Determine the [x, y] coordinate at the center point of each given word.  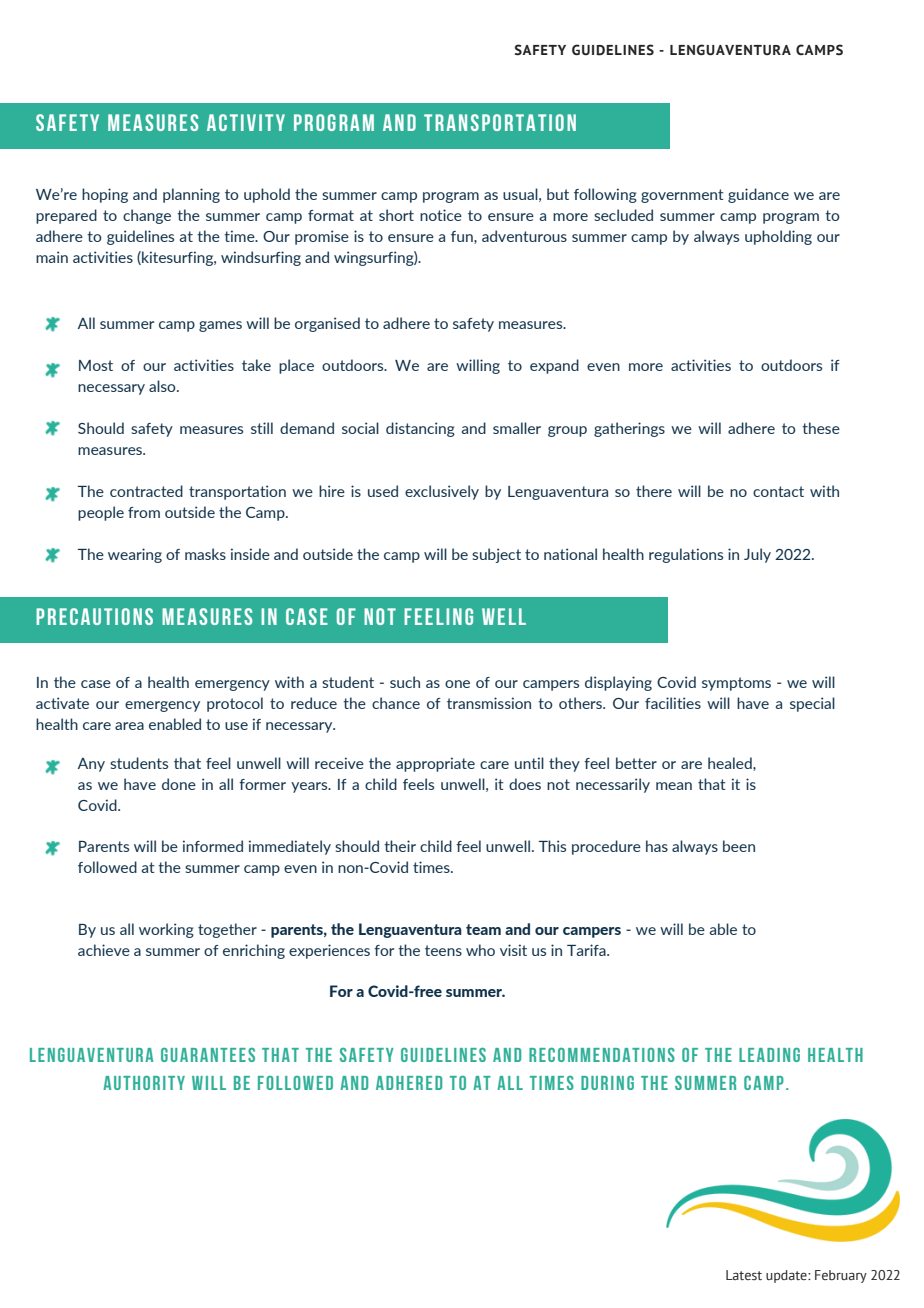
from [144, 512]
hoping [105, 195]
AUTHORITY [144, 1083]
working [166, 930]
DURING [607, 1083]
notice [441, 215]
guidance [758, 195]
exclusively [442, 492]
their [400, 846]
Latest [744, 1275]
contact [778, 491]
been [739, 846]
